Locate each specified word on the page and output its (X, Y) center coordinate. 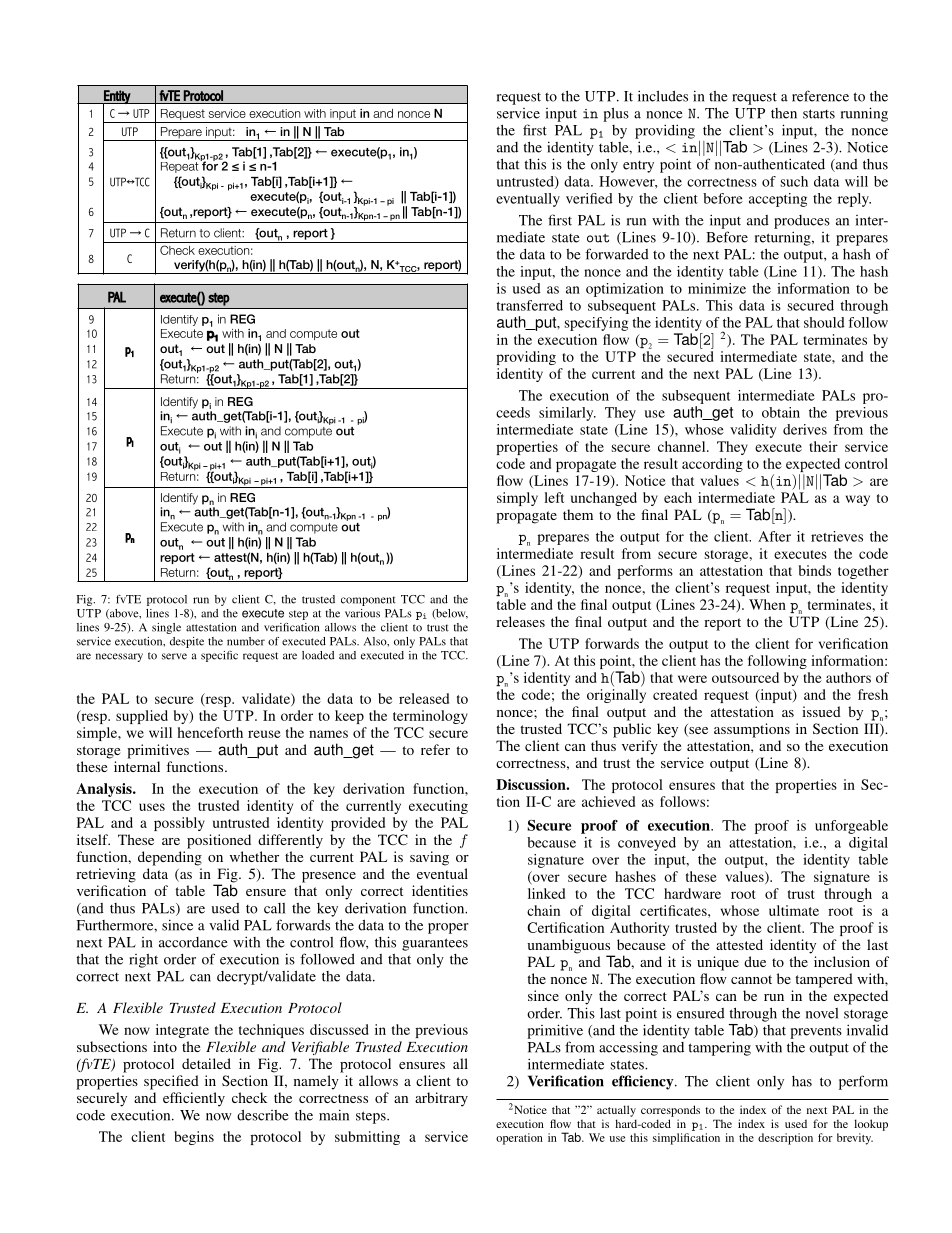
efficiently (194, 1099)
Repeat (181, 166)
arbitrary (441, 1099)
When (767, 604)
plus (616, 114)
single (166, 628)
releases (520, 621)
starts (819, 114)
